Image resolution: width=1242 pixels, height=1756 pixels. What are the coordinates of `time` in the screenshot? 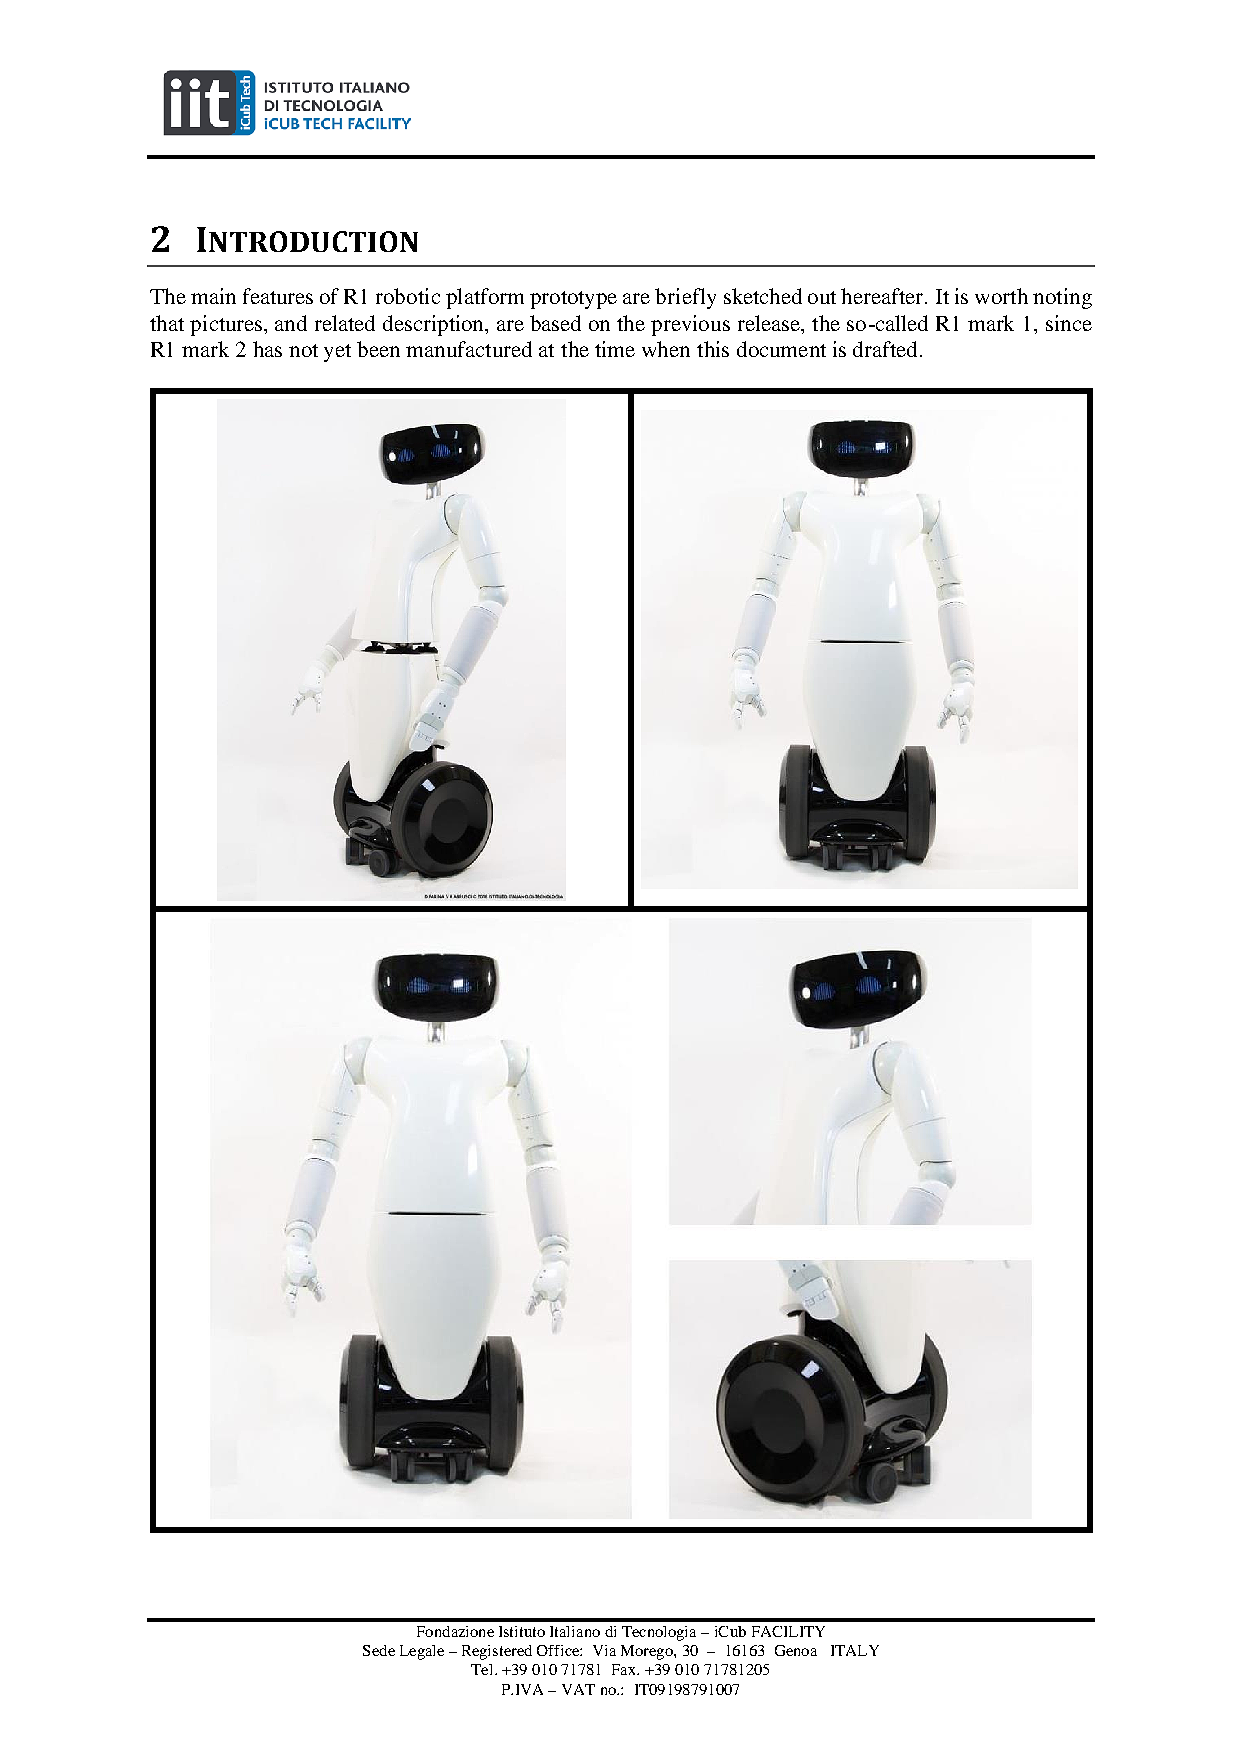 It's located at (615, 349).
